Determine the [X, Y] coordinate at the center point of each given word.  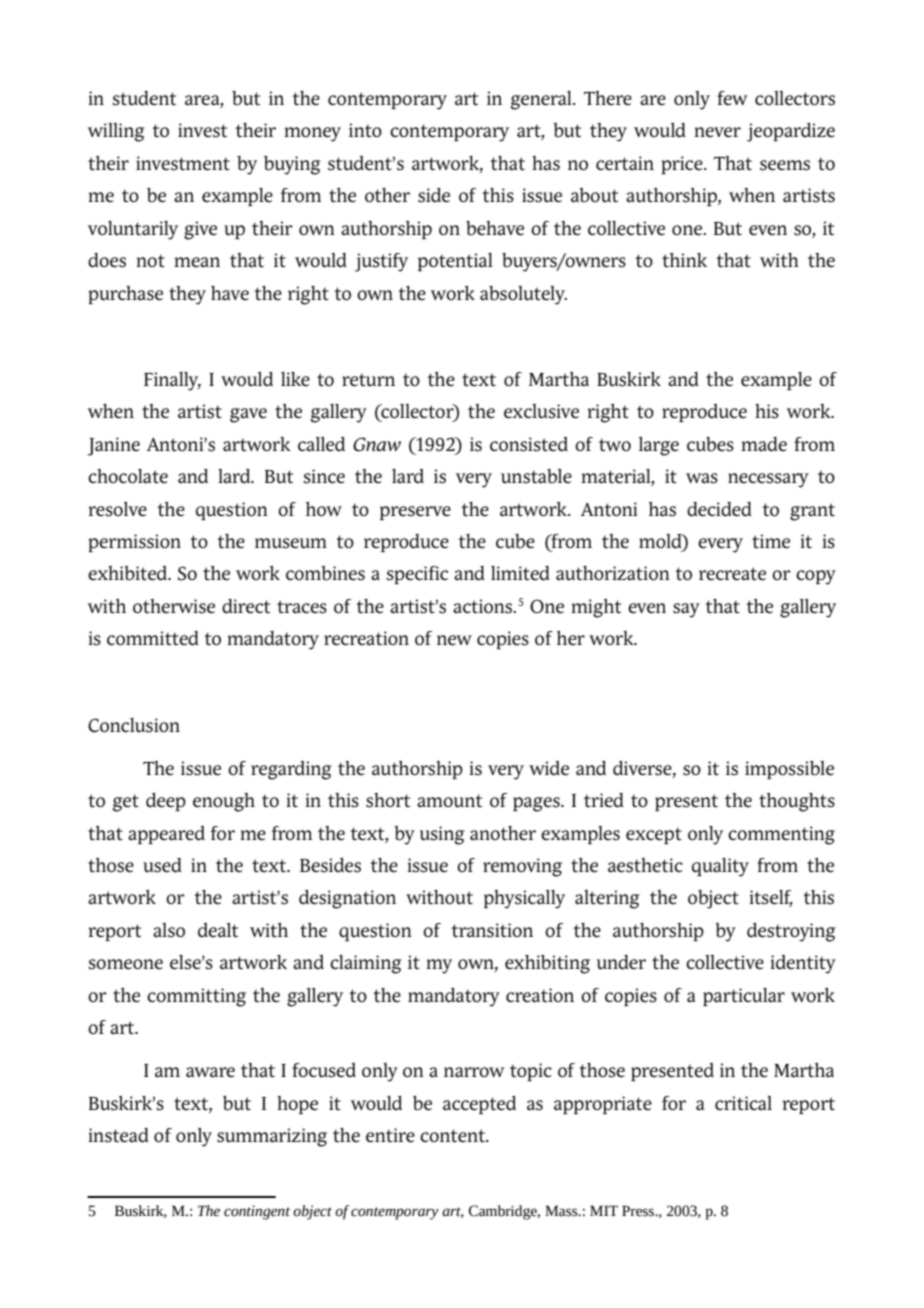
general [542, 100]
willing [116, 132]
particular [744, 997]
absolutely [523, 295]
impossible [789, 770]
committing [196, 997]
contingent [257, 1212]
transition [492, 930]
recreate [732, 574]
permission [134, 543]
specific [417, 575]
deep [166, 802]
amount [449, 801]
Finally [172, 381]
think [684, 260]
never [717, 132]
